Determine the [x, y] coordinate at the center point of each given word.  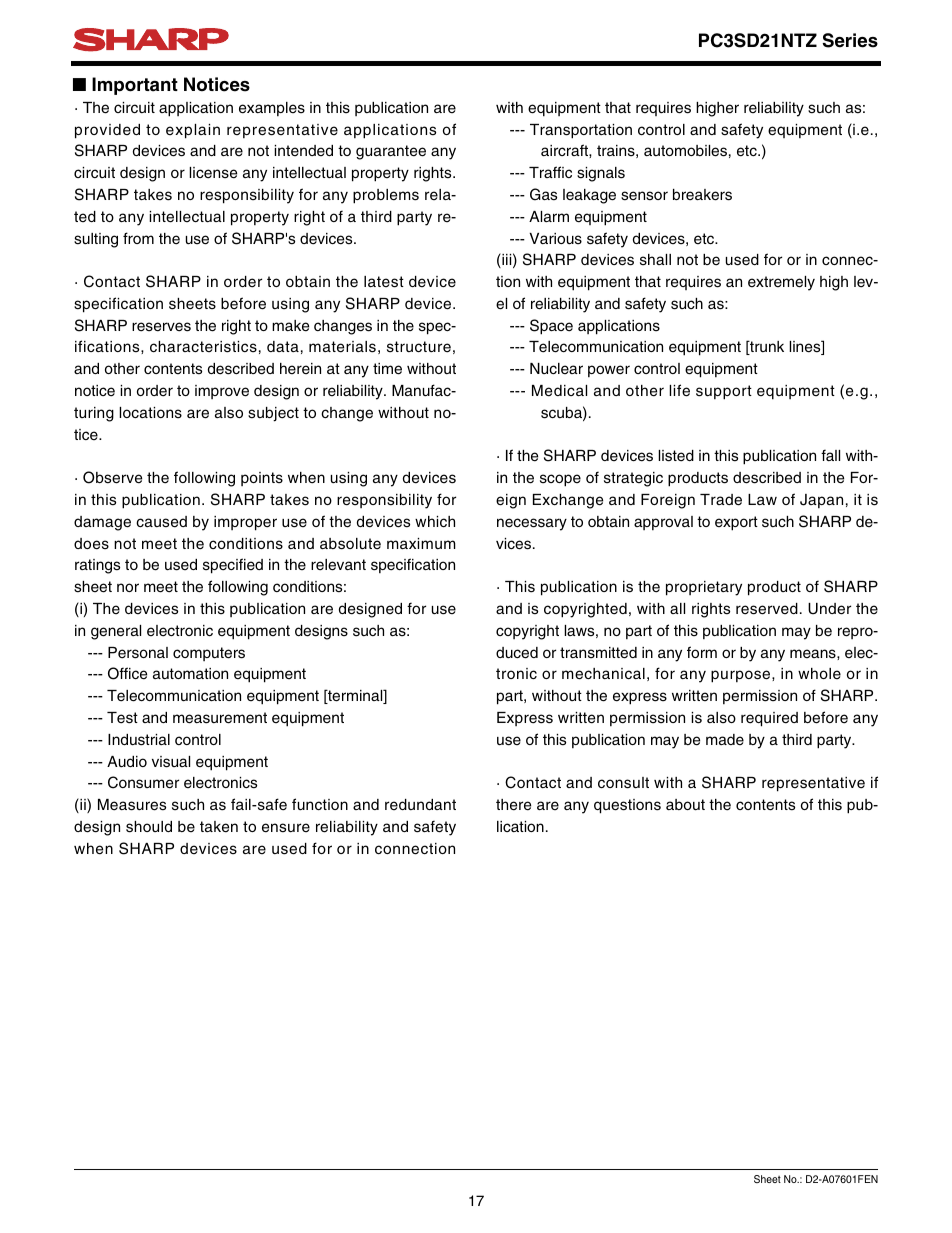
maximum [421, 543]
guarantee [391, 152]
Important [135, 86]
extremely [781, 283]
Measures [132, 805]
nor [128, 587]
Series [850, 40]
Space [551, 327]
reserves [161, 327]
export [736, 523]
